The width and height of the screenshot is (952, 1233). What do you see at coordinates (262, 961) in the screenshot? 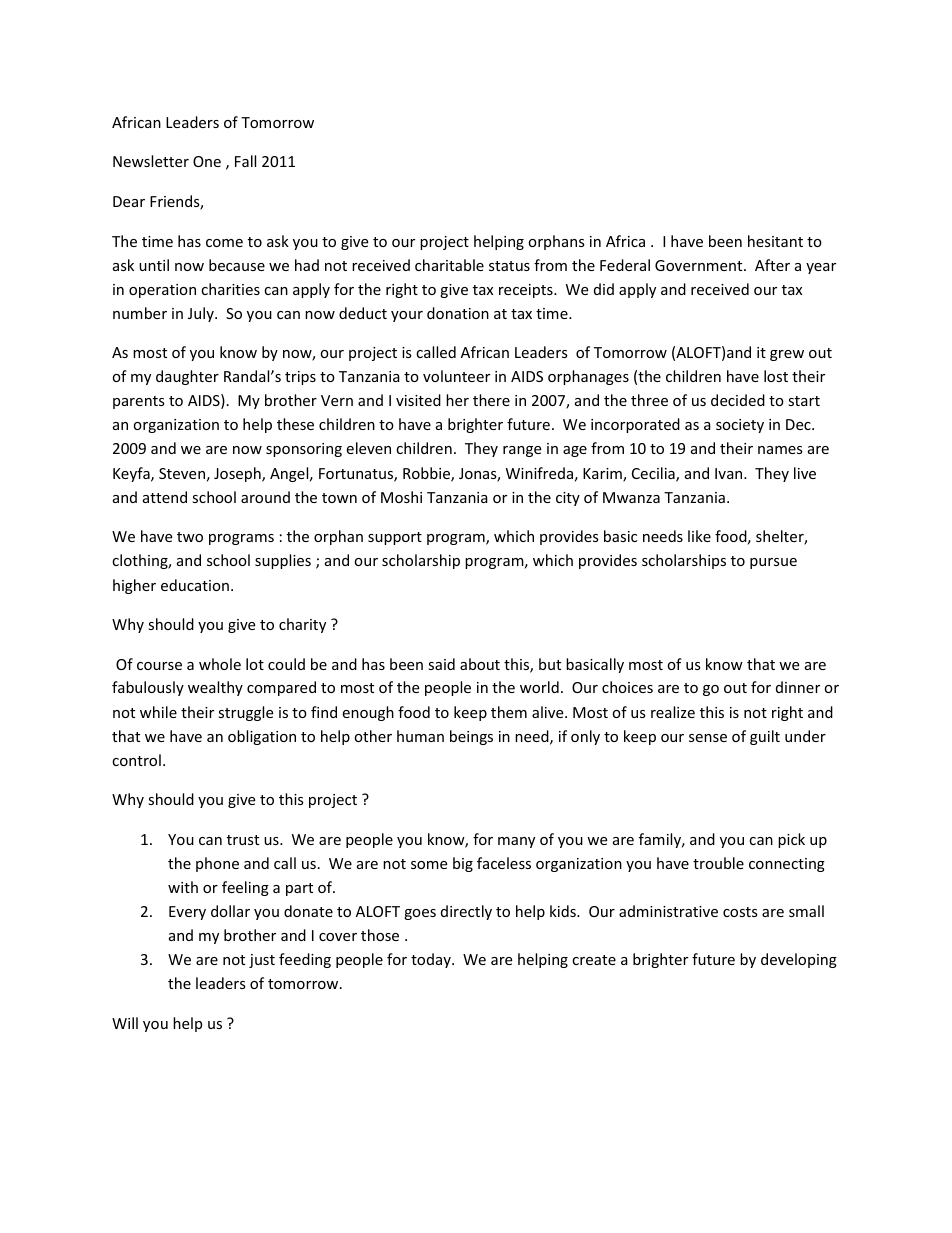
I see `just` at bounding box center [262, 961].
